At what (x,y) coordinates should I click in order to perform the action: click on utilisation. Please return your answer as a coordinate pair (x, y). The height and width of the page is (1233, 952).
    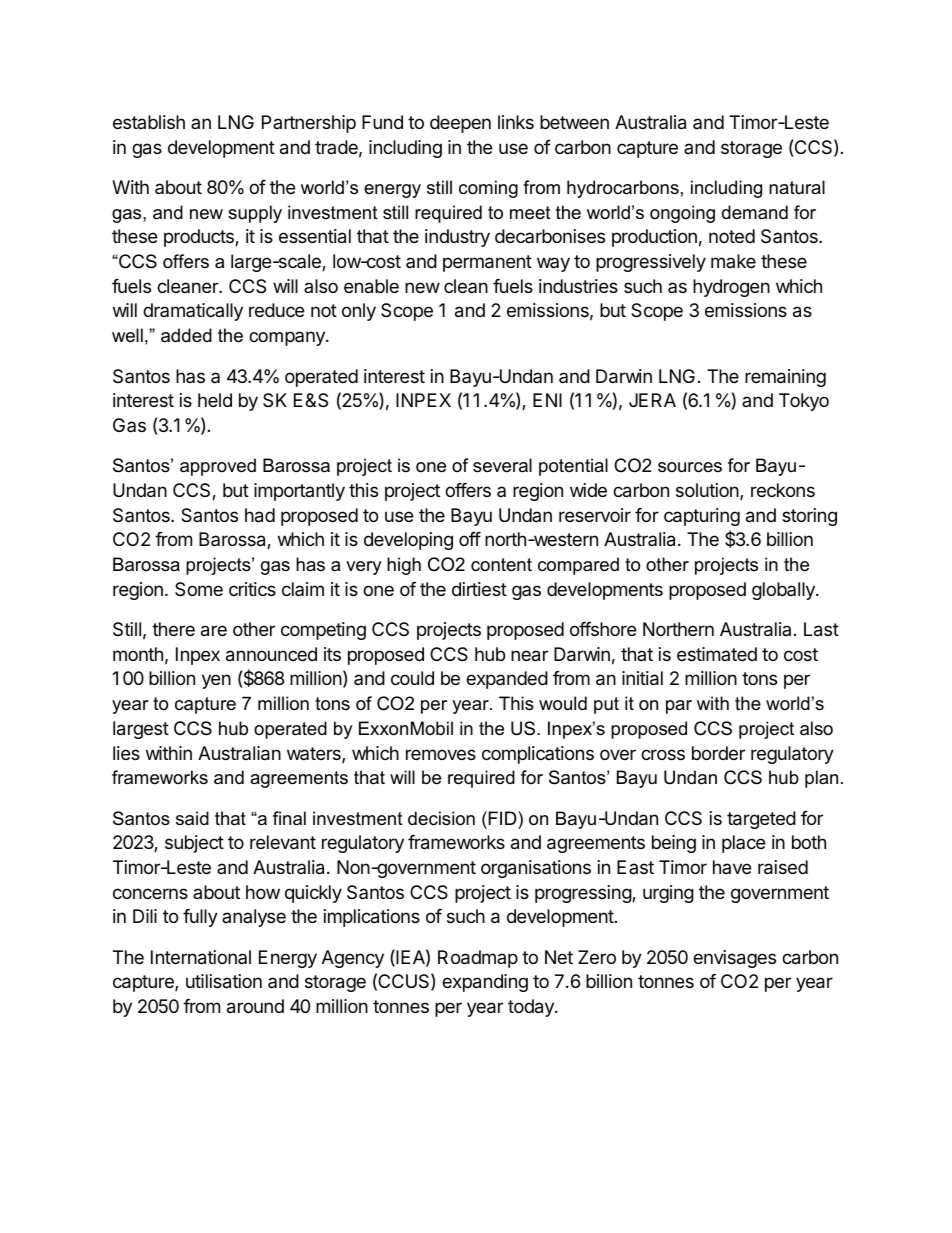
    Looking at the image, I should click on (224, 981).
